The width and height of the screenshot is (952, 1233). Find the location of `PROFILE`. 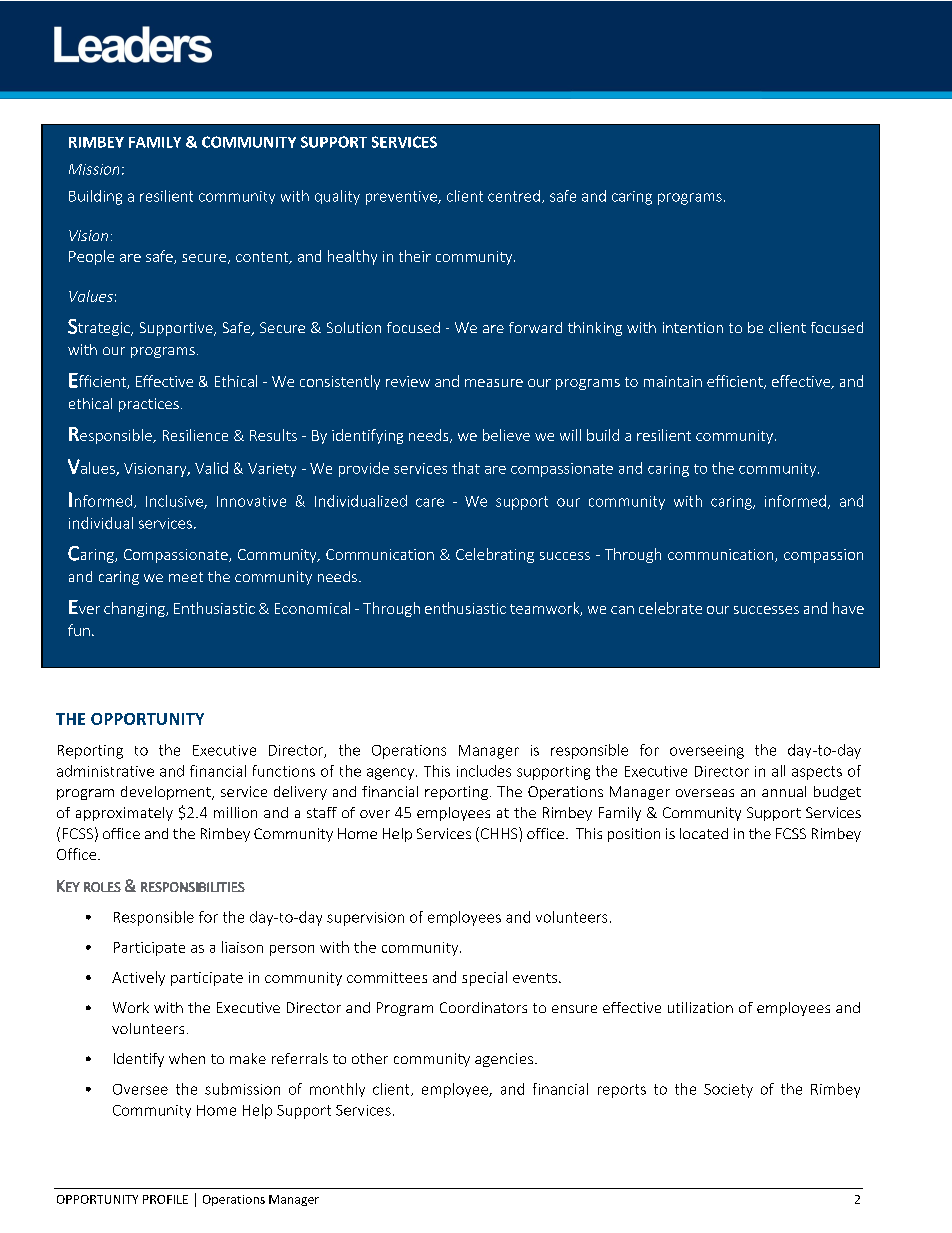

PROFILE is located at coordinates (165, 1199).
